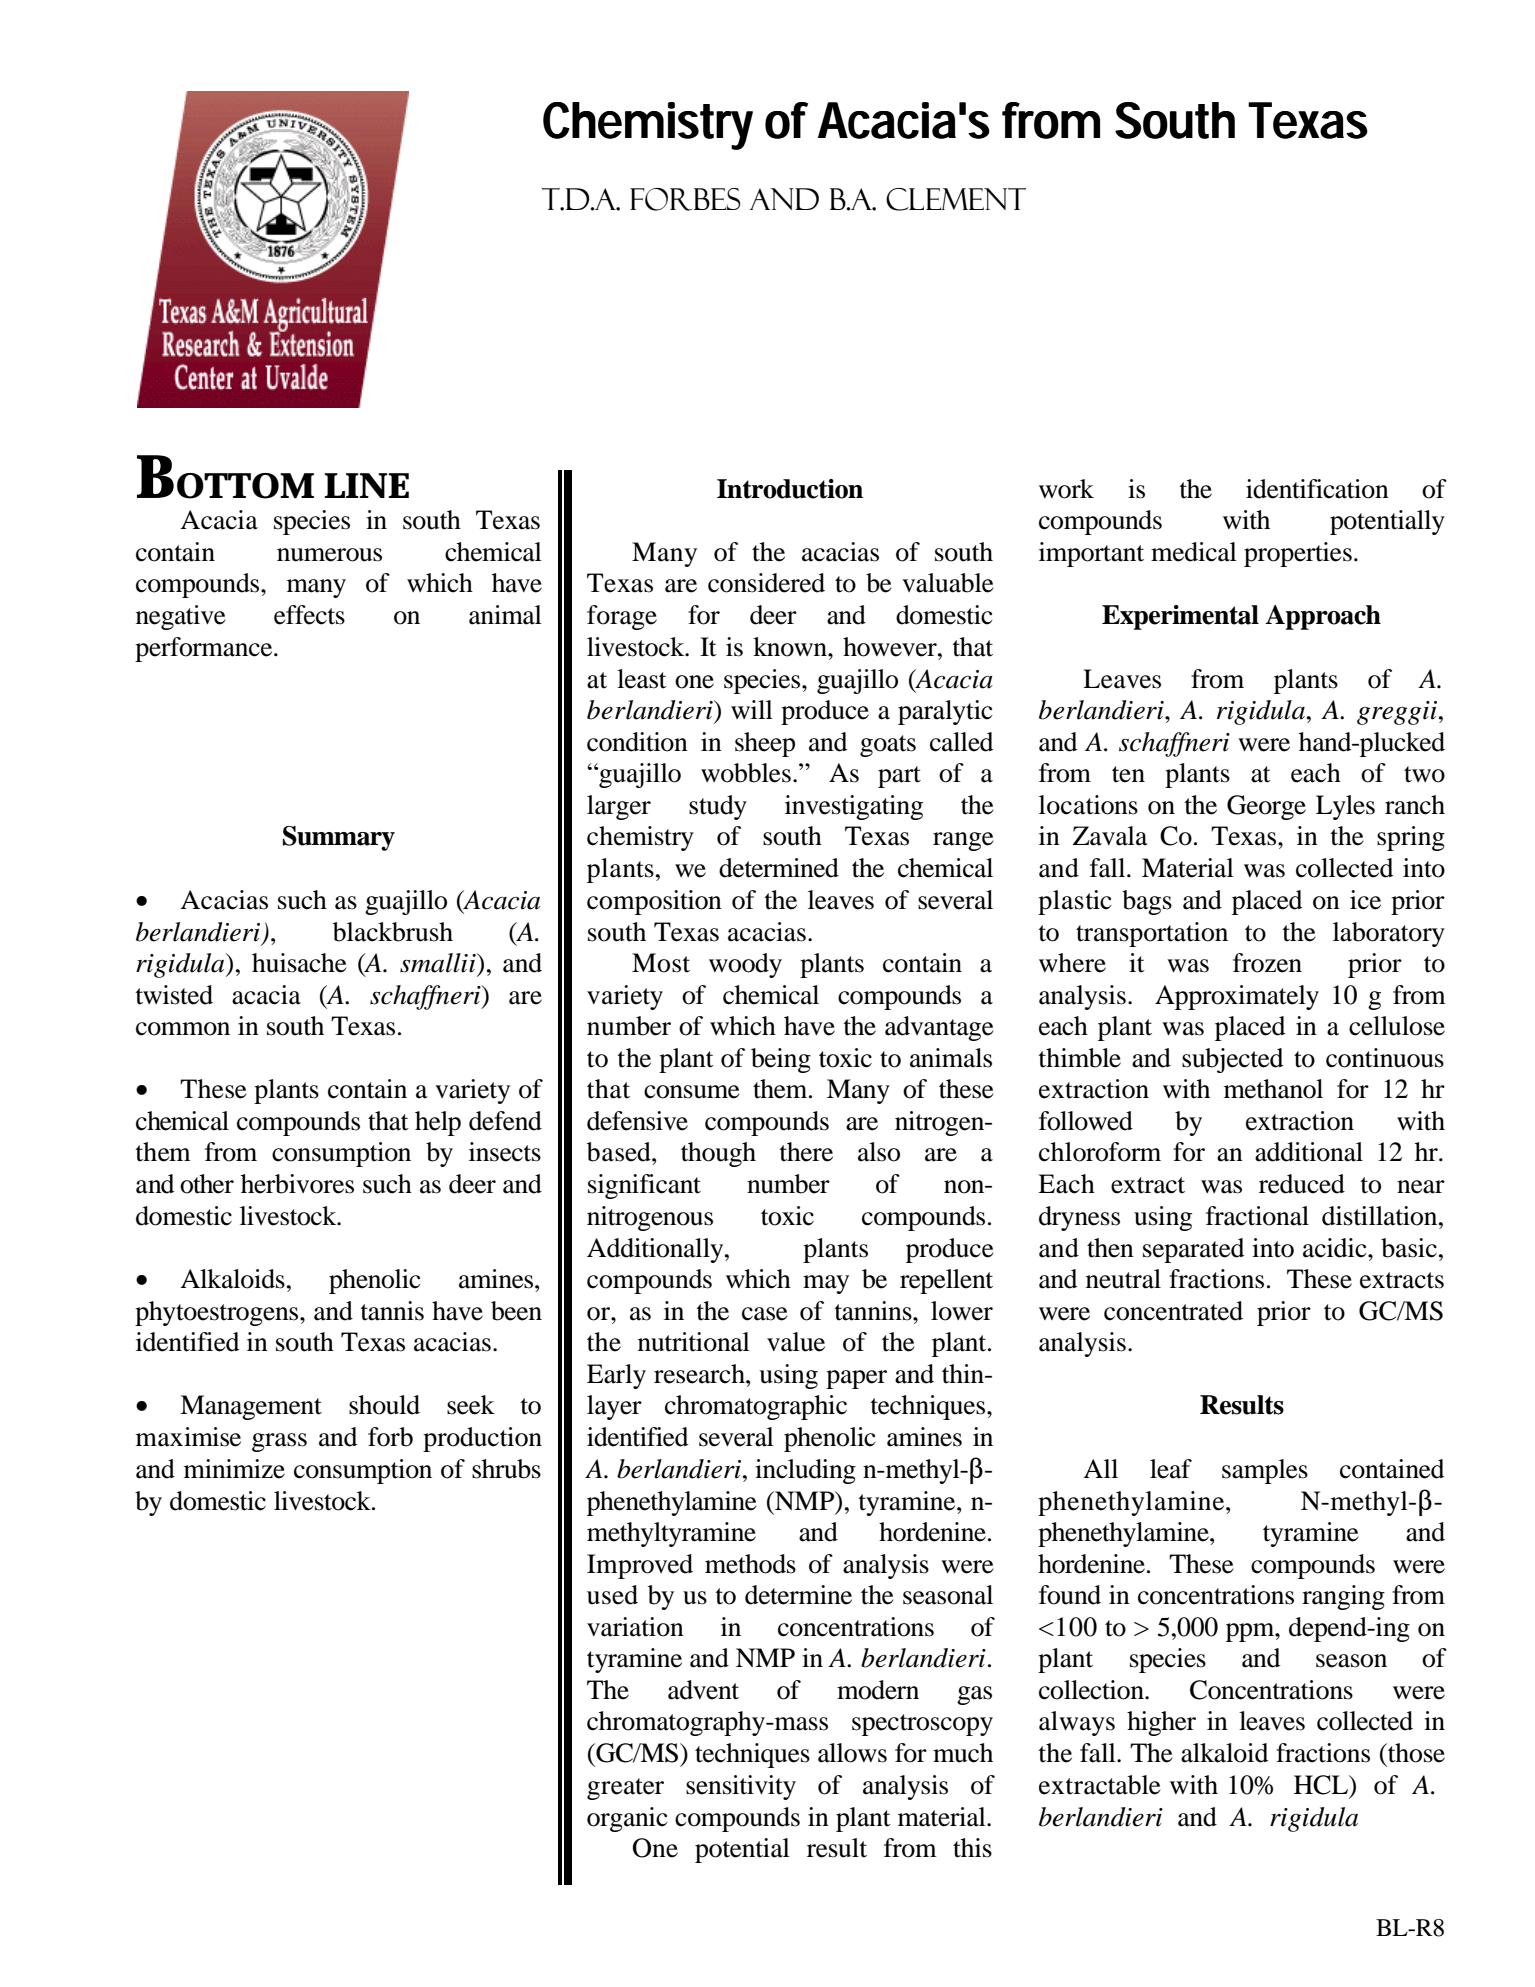 The image size is (1535, 1987). What do you see at coordinates (956, 199) in the image?
I see `Clement` at bounding box center [956, 199].
